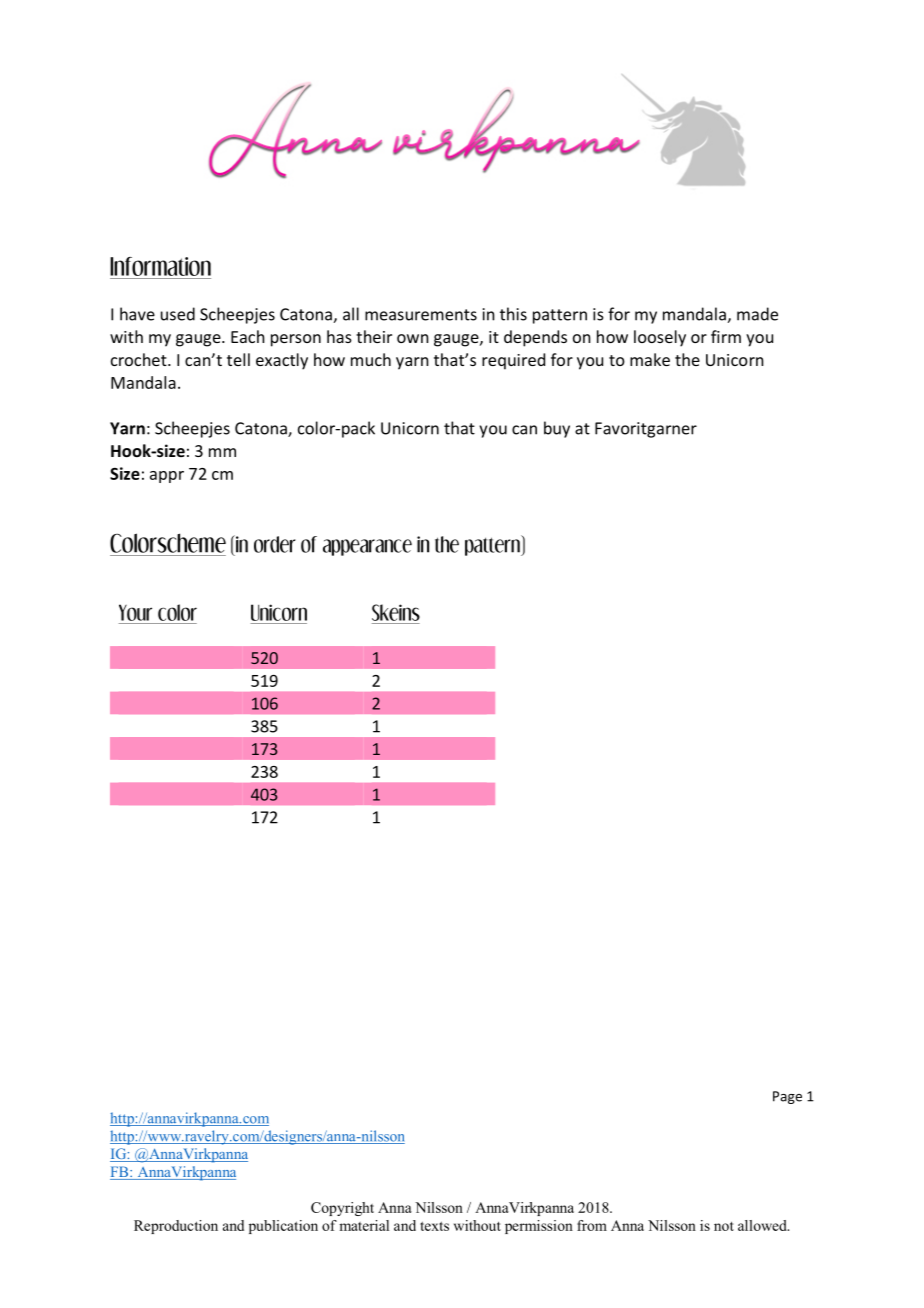 This document has height=1308, width=924. What do you see at coordinates (176, 1227) in the document?
I see `Reproduction` at bounding box center [176, 1227].
